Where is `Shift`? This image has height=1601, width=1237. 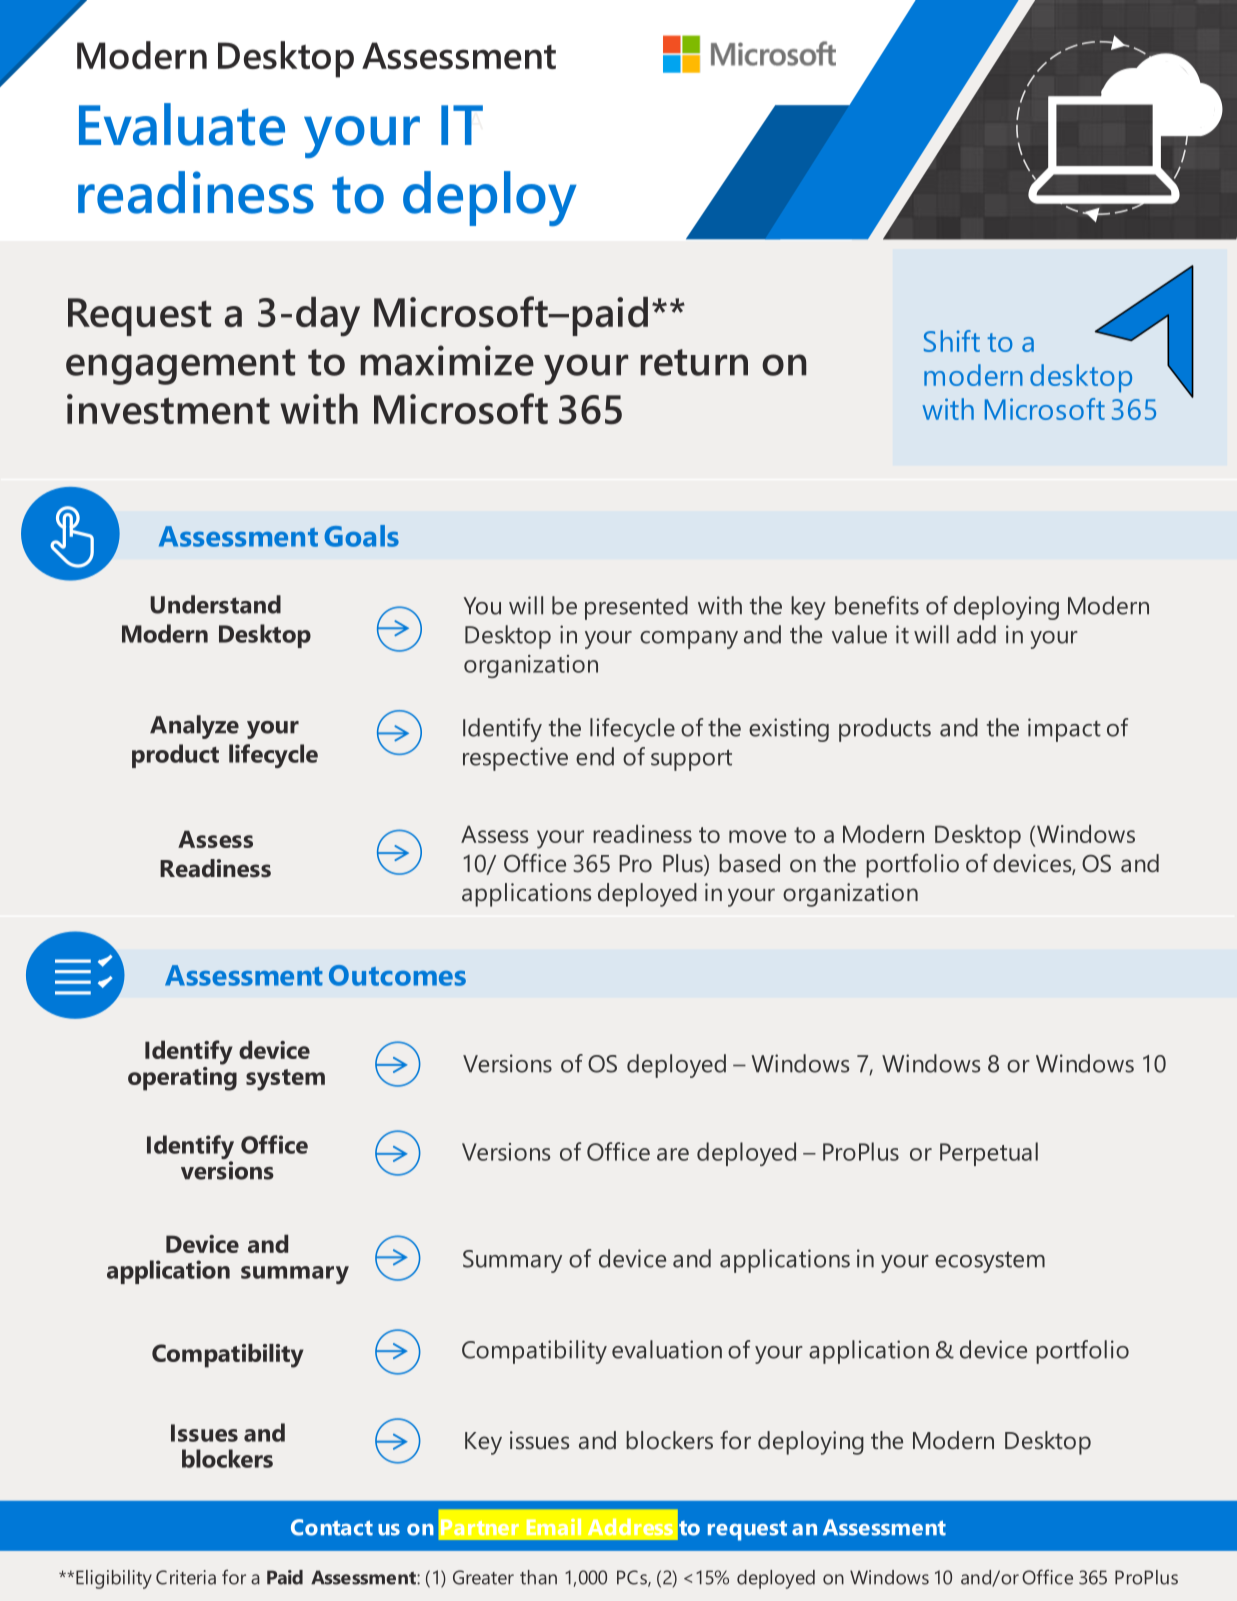
Shift is located at coordinates (952, 341).
